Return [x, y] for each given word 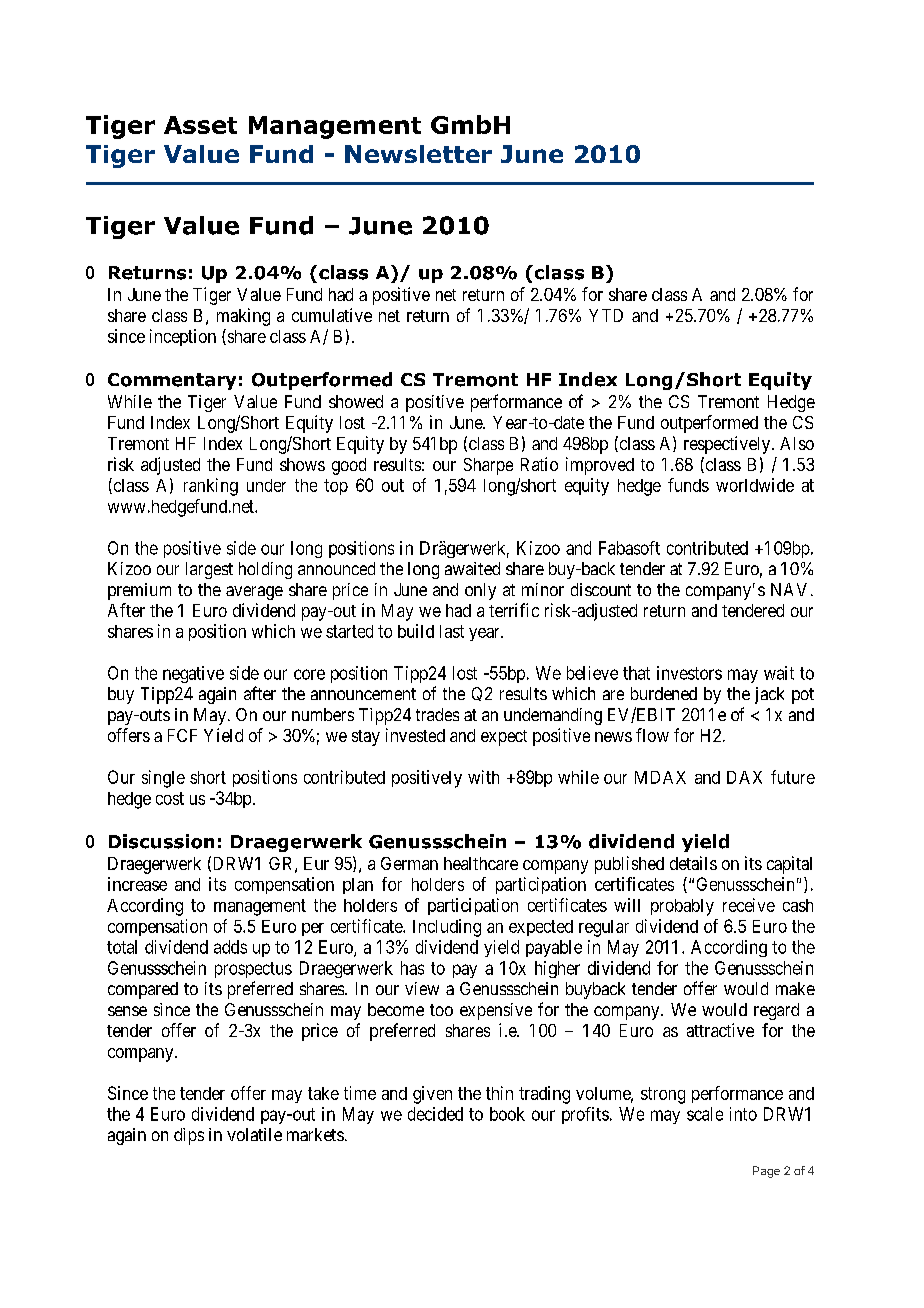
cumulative [332, 315]
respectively [728, 445]
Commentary [172, 381]
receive [749, 905]
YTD [606, 315]
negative [193, 674]
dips [189, 1136]
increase [137, 884]
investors [689, 673]
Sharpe [488, 466]
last [452, 631]
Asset [200, 125]
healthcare [481, 863]
